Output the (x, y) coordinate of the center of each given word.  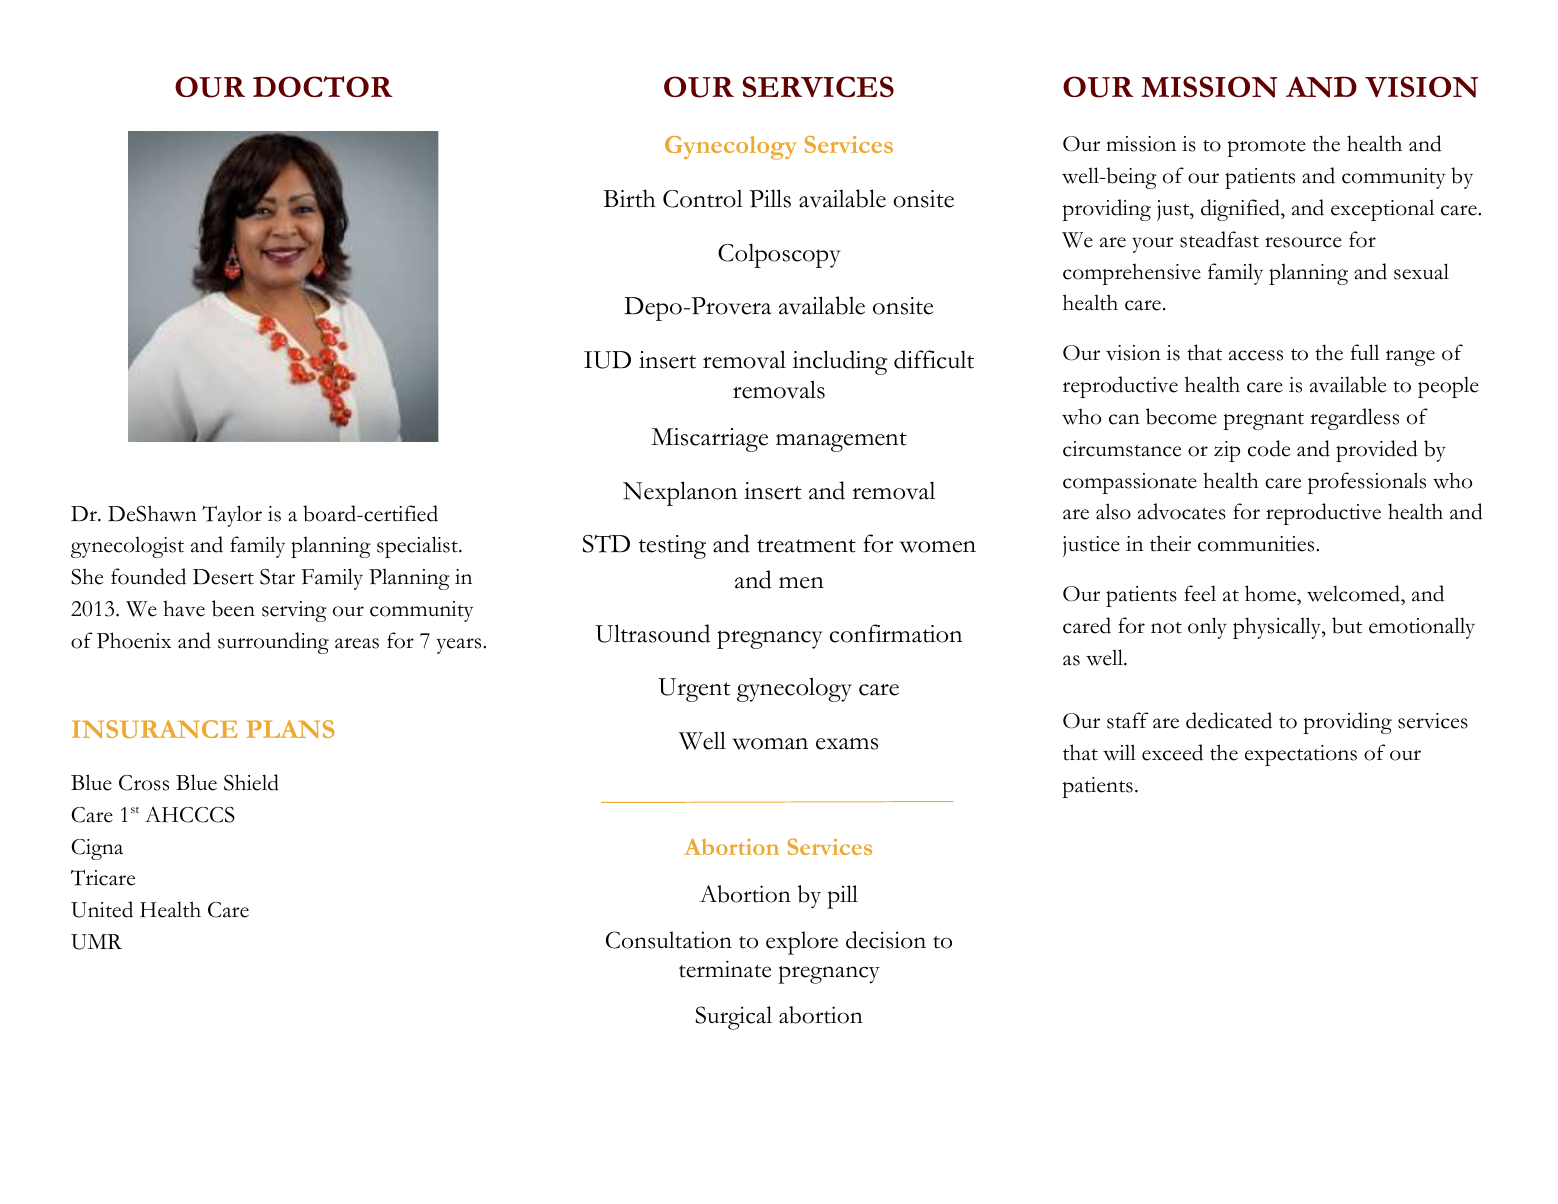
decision (886, 940)
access (1256, 355)
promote (1266, 148)
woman (770, 744)
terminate (725, 969)
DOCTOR (323, 86)
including (840, 362)
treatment (806, 546)
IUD (607, 360)
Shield (251, 782)
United (102, 909)
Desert (223, 577)
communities (1257, 544)
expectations (1301, 755)
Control (703, 199)
